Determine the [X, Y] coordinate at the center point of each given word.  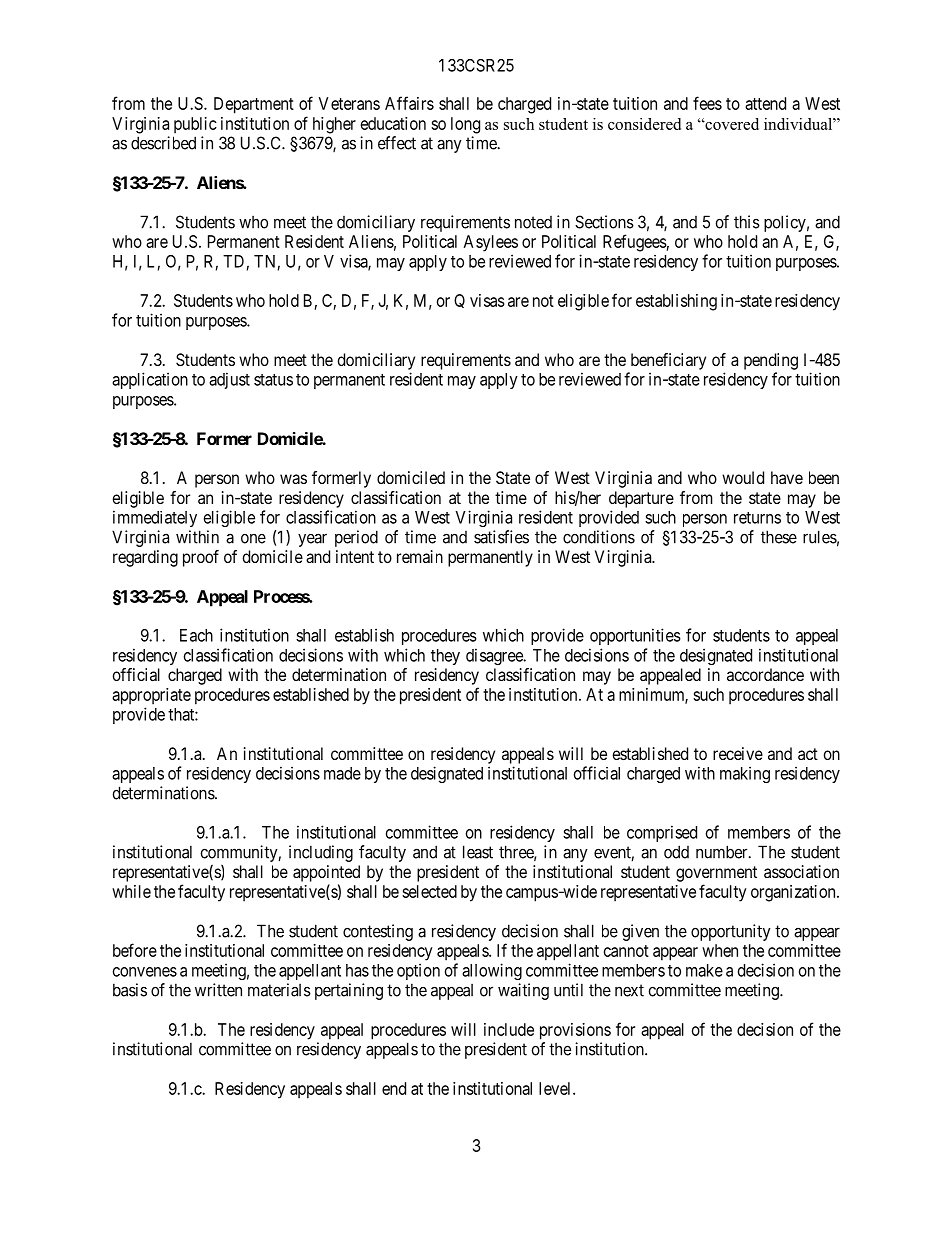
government [716, 874]
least [478, 852]
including [321, 853]
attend [765, 103]
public [195, 125]
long [465, 125]
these [779, 537]
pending [771, 361]
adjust [229, 380]
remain [420, 556]
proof [201, 558]
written [218, 990]
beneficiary [668, 361]
